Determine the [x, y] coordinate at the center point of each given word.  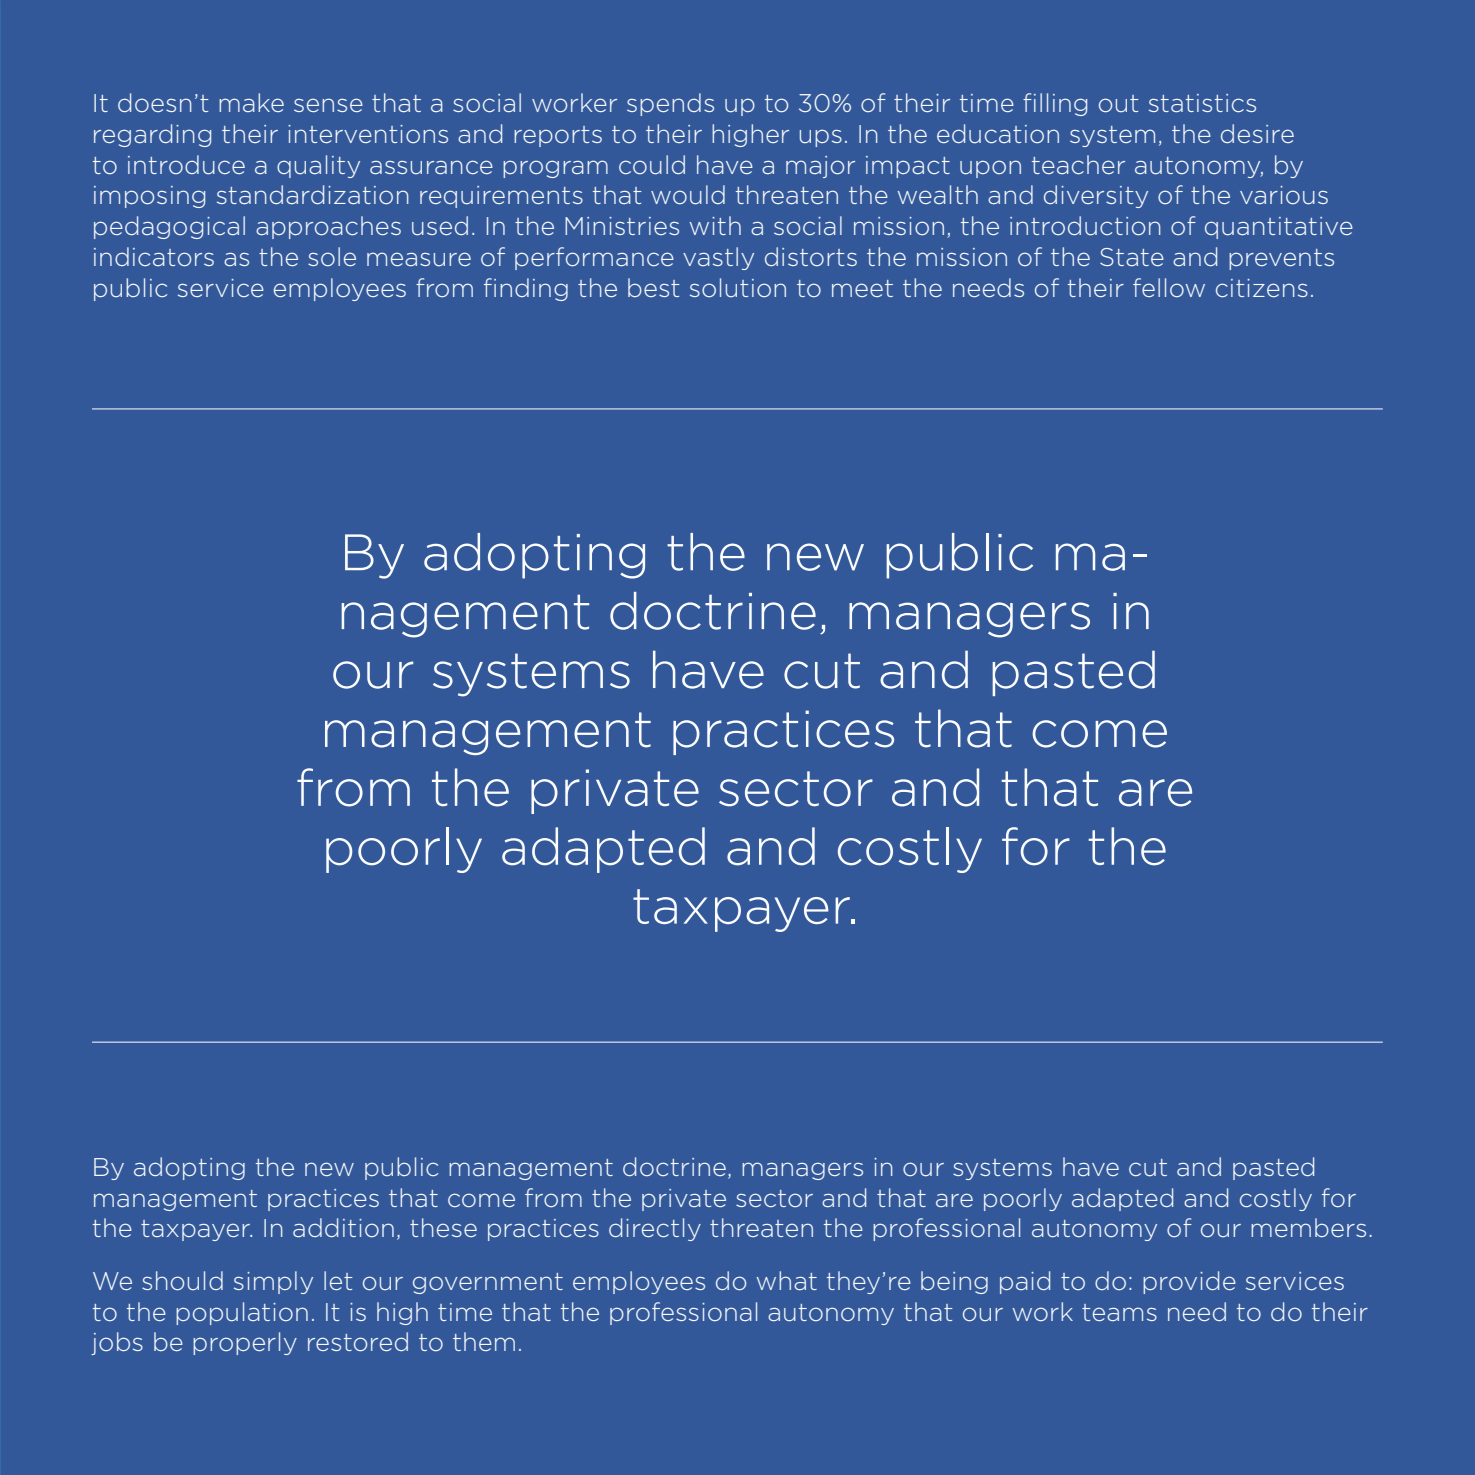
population [242, 1313]
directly [655, 1229]
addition [343, 1227]
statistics [1202, 103]
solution [738, 287]
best [654, 287]
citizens [1262, 288]
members [1308, 1227]
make [251, 102]
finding [526, 289]
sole [332, 256]
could [652, 165]
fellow [1169, 287]
